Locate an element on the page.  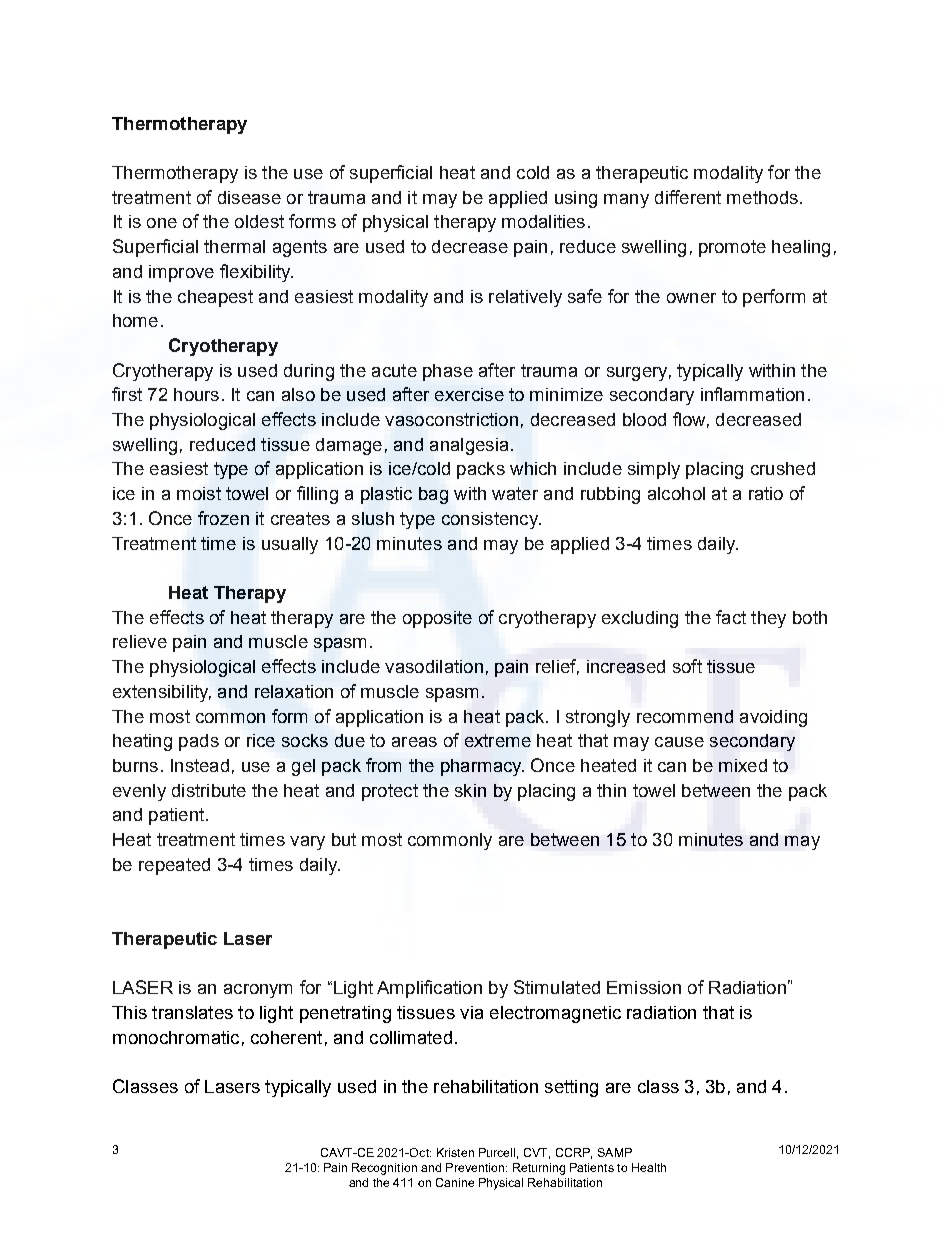
extensibility is located at coordinates (162, 693).
